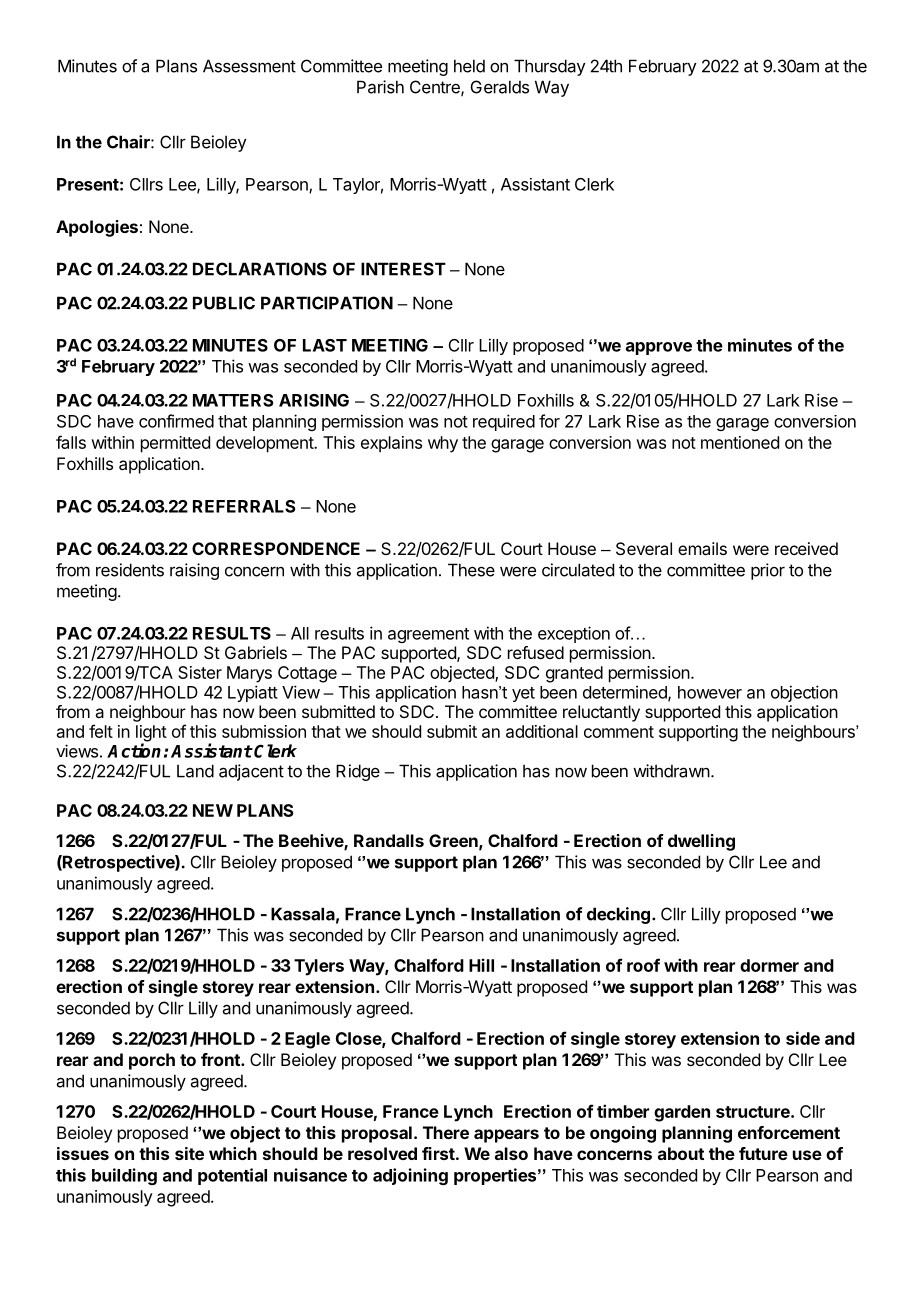 This image has width=924, height=1308. I want to click on about, so click(681, 1153).
